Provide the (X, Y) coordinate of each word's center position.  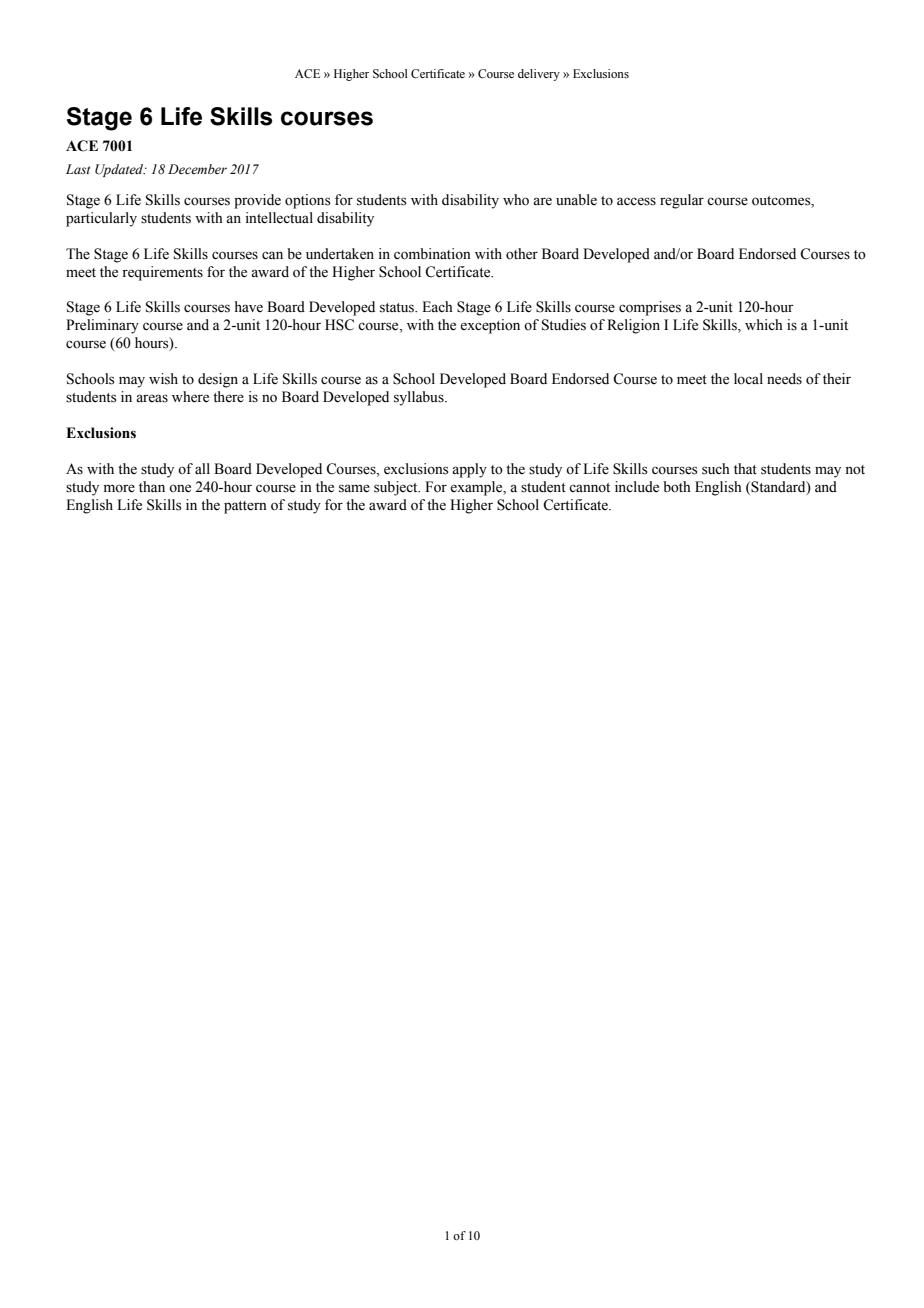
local (748, 379)
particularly (101, 219)
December (197, 169)
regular (682, 201)
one (180, 488)
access (636, 201)
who (516, 200)
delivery (539, 75)
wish (163, 379)
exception (490, 326)
